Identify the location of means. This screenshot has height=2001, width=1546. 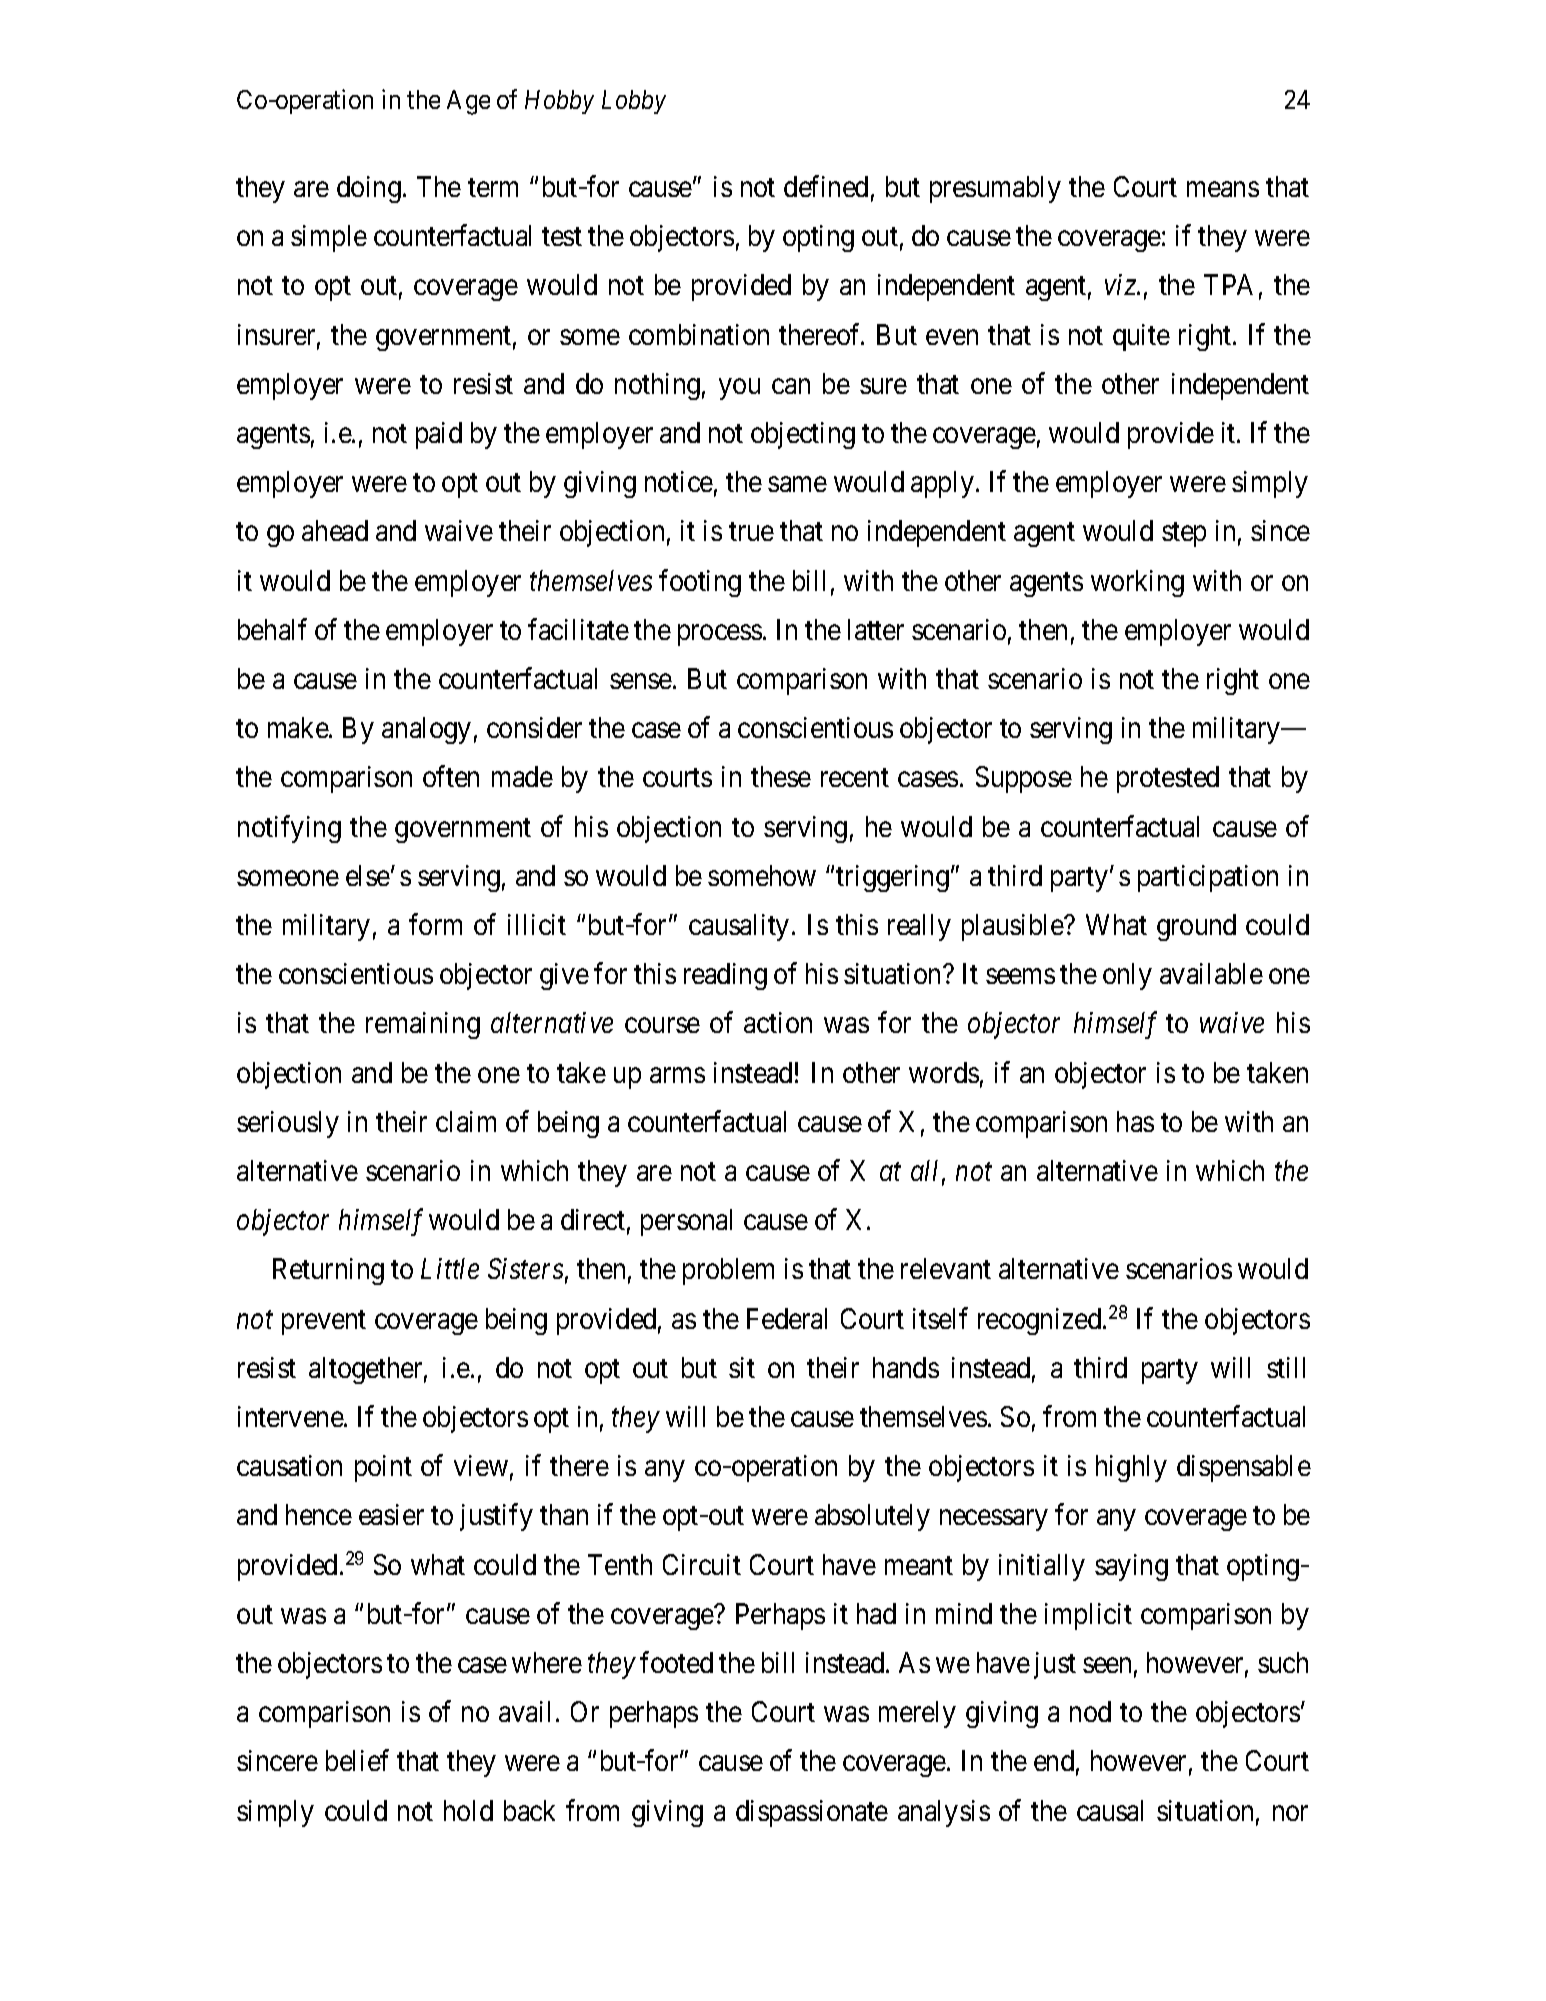
(1223, 189).
